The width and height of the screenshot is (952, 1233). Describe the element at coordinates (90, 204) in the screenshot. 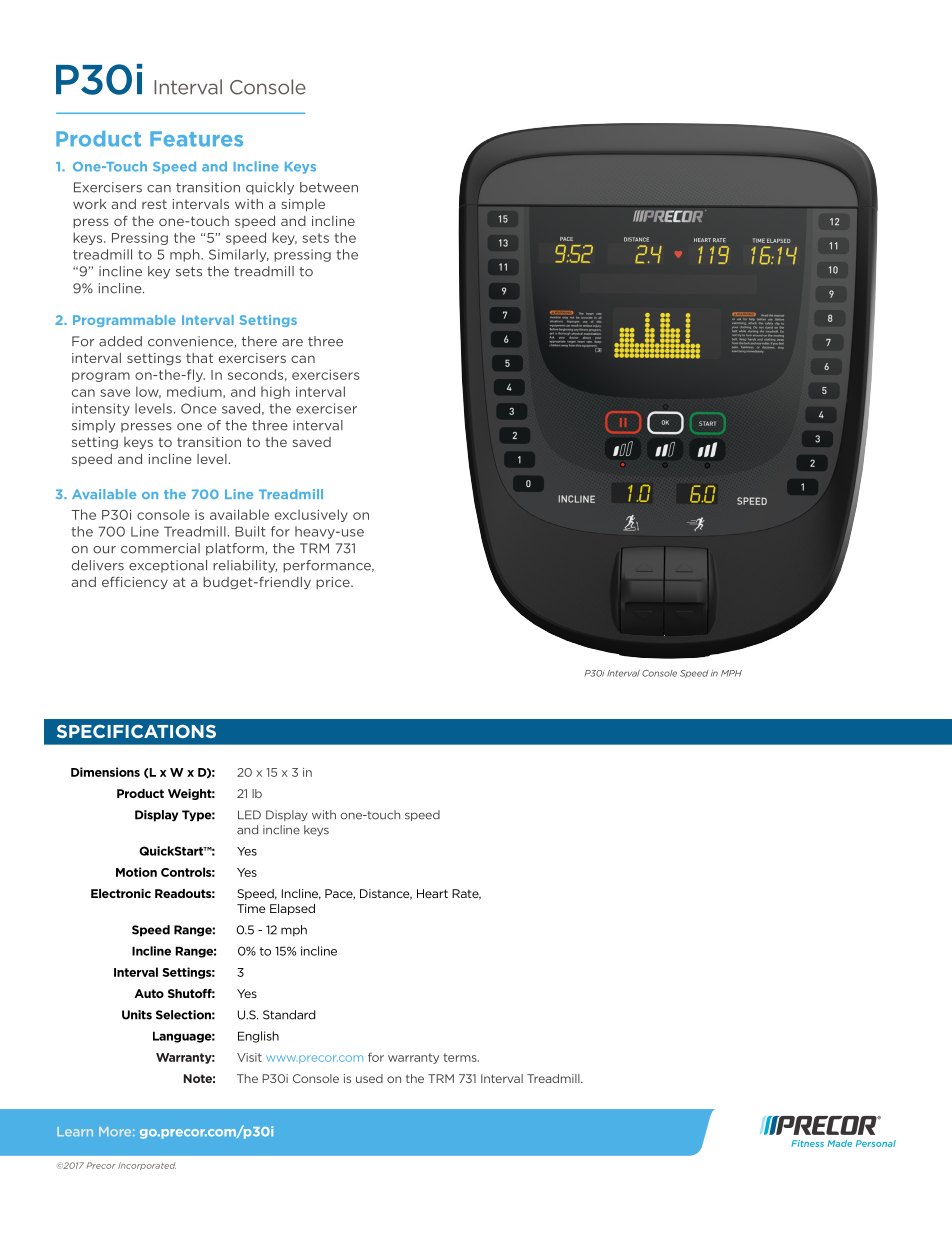

I see `work` at that location.
